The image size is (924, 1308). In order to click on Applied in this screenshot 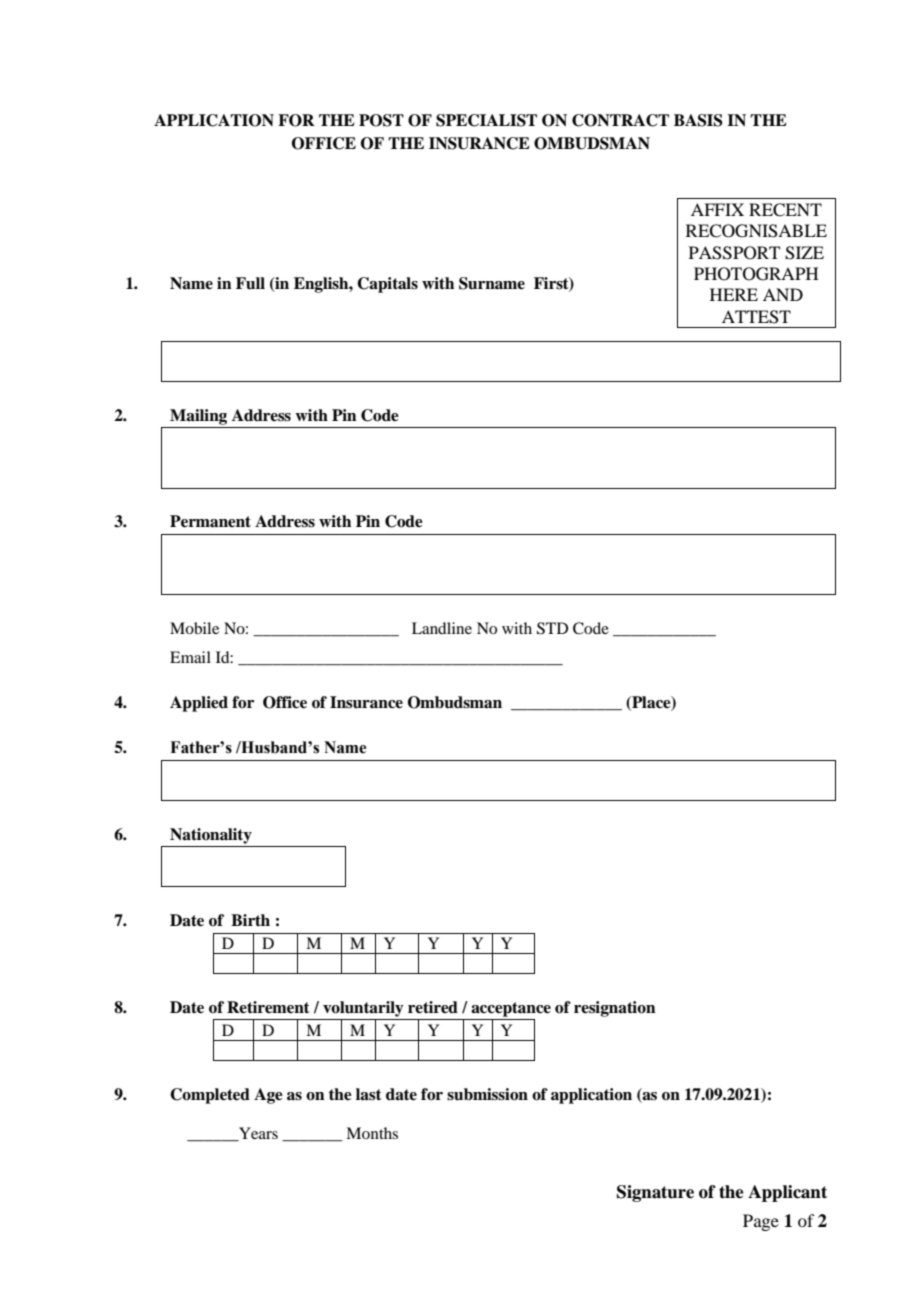, I will do `click(199, 704)`.
